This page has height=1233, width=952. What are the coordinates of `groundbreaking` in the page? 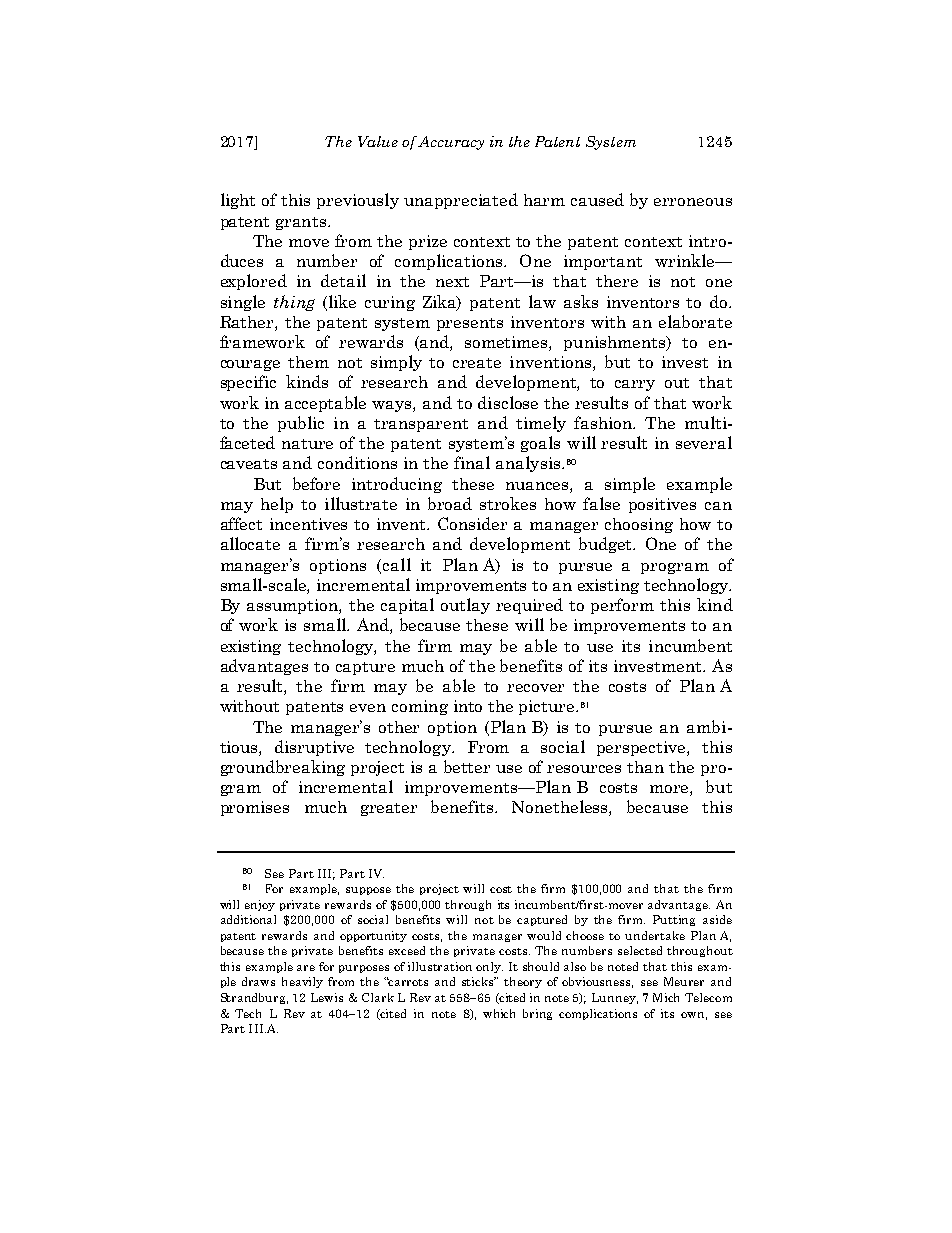 It's located at (283, 768).
